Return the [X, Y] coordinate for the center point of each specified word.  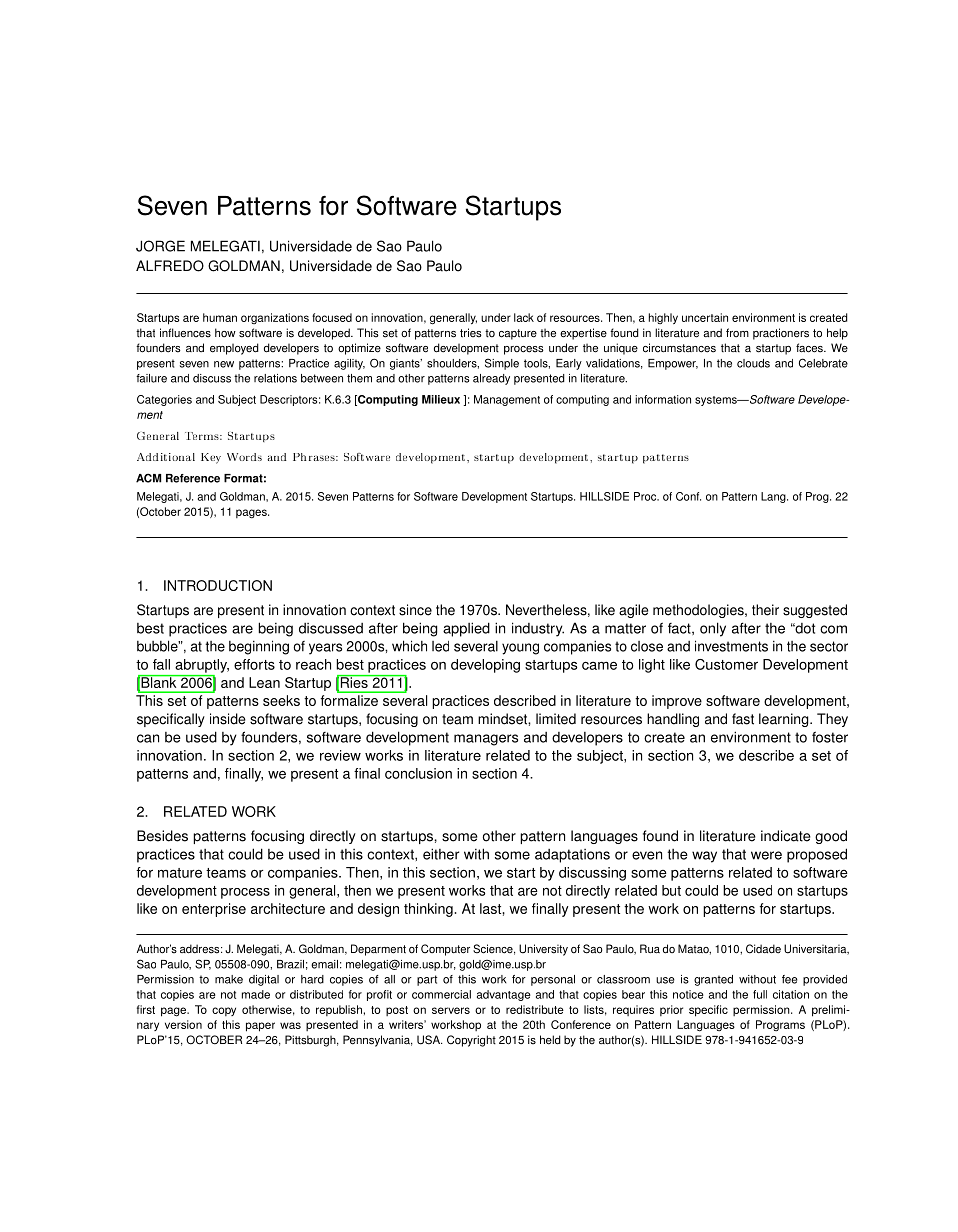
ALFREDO [170, 266]
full [760, 994]
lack [524, 317]
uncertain [705, 317]
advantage [504, 995]
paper [260, 1027]
